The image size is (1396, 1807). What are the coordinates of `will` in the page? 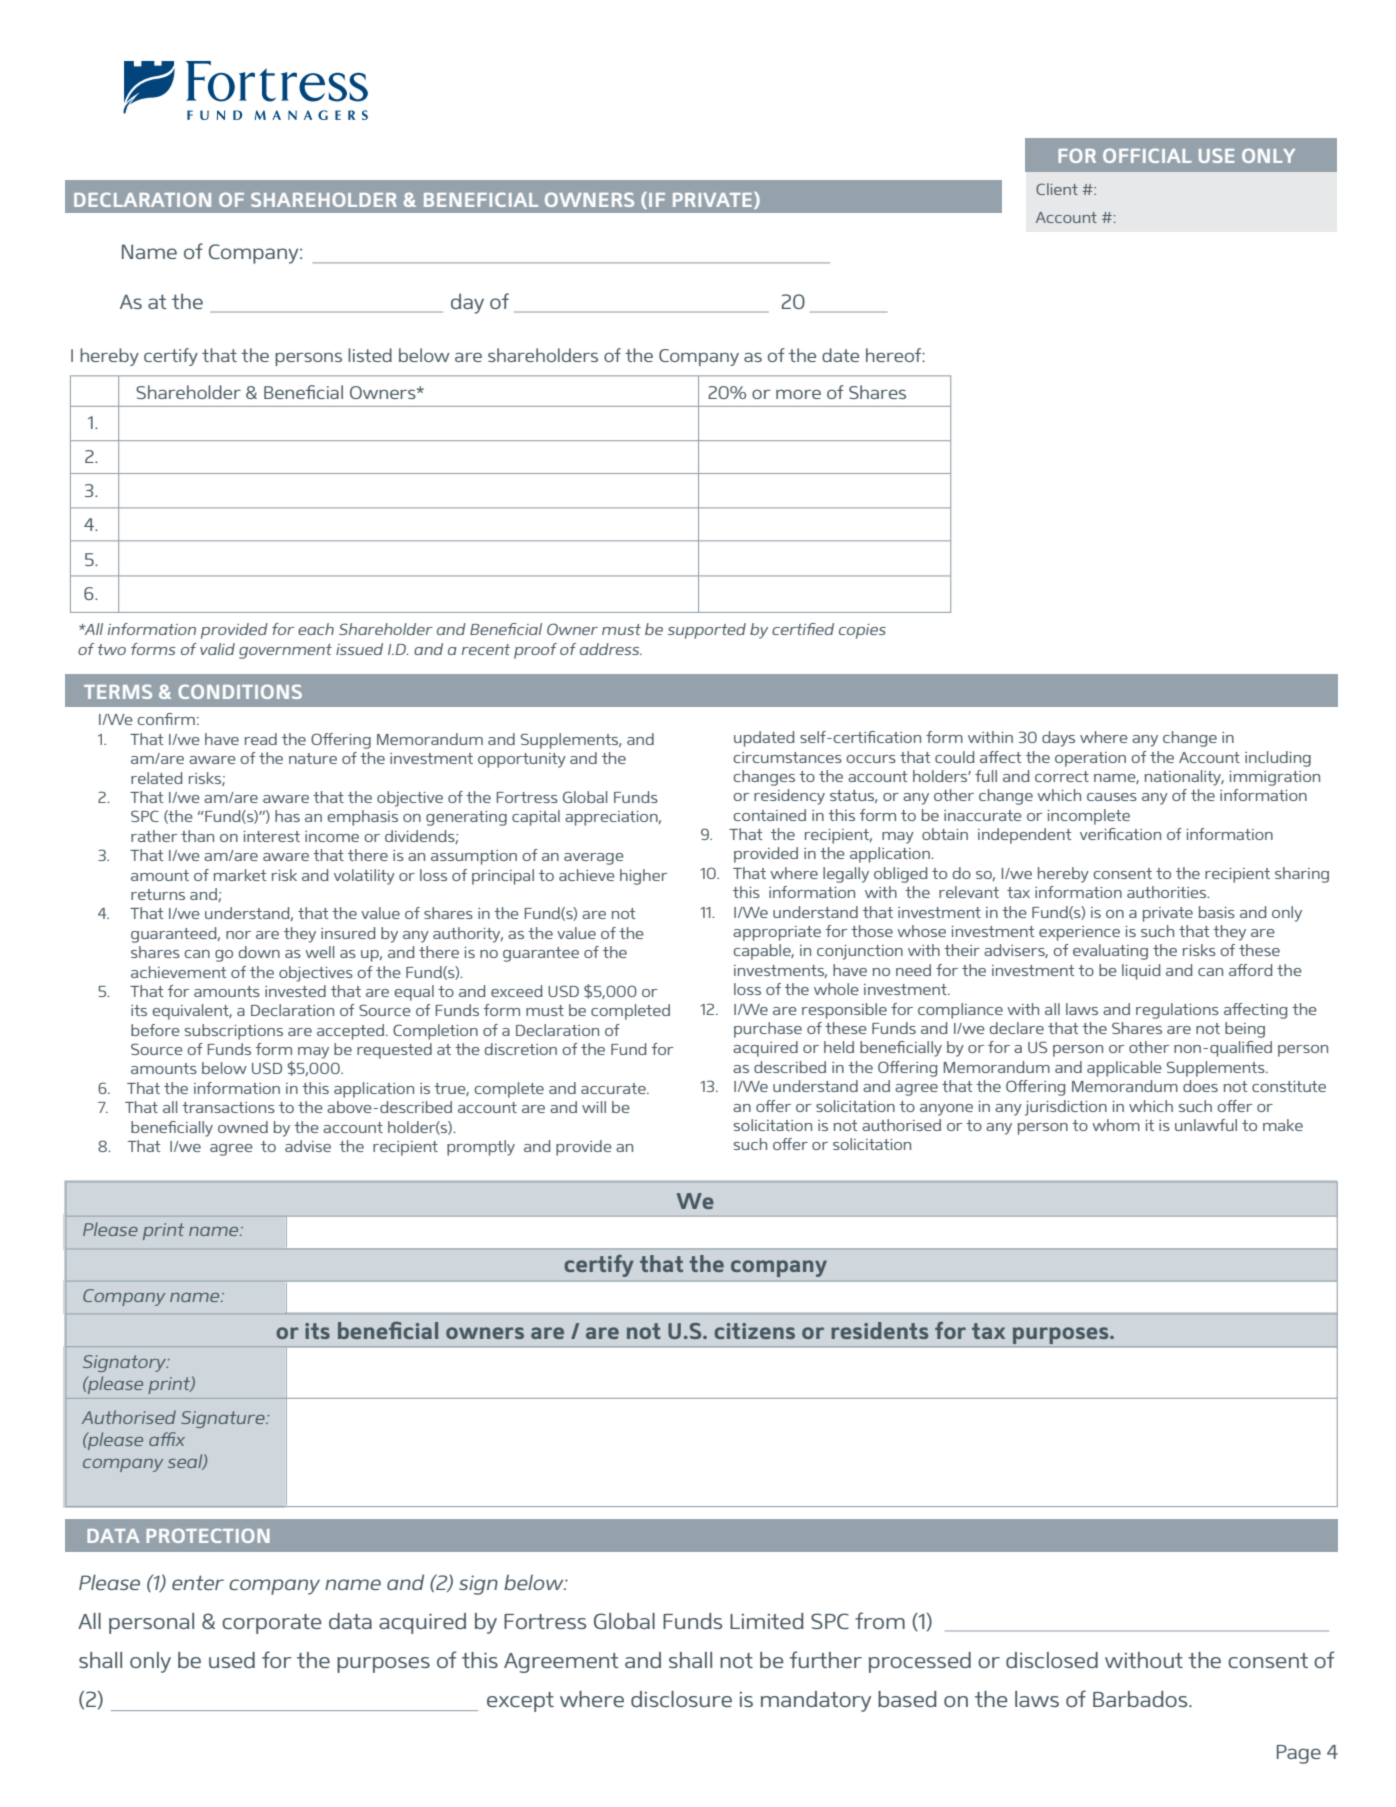 It's located at (594, 1107).
